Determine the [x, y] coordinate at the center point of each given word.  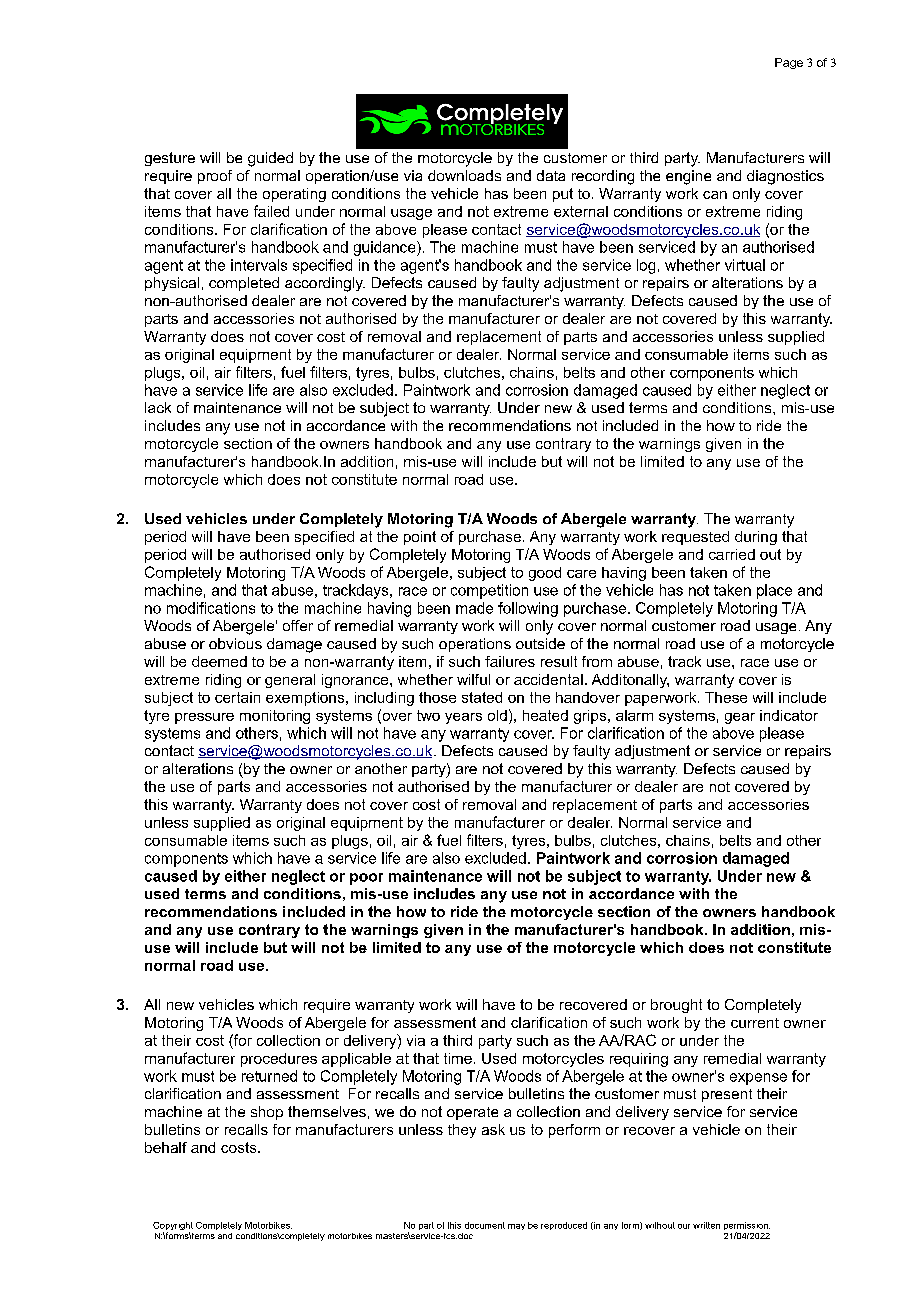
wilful [473, 679]
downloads [464, 175]
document [485, 1225]
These [726, 697]
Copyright [173, 1227]
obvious [235, 643]
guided [270, 159]
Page [789, 63]
